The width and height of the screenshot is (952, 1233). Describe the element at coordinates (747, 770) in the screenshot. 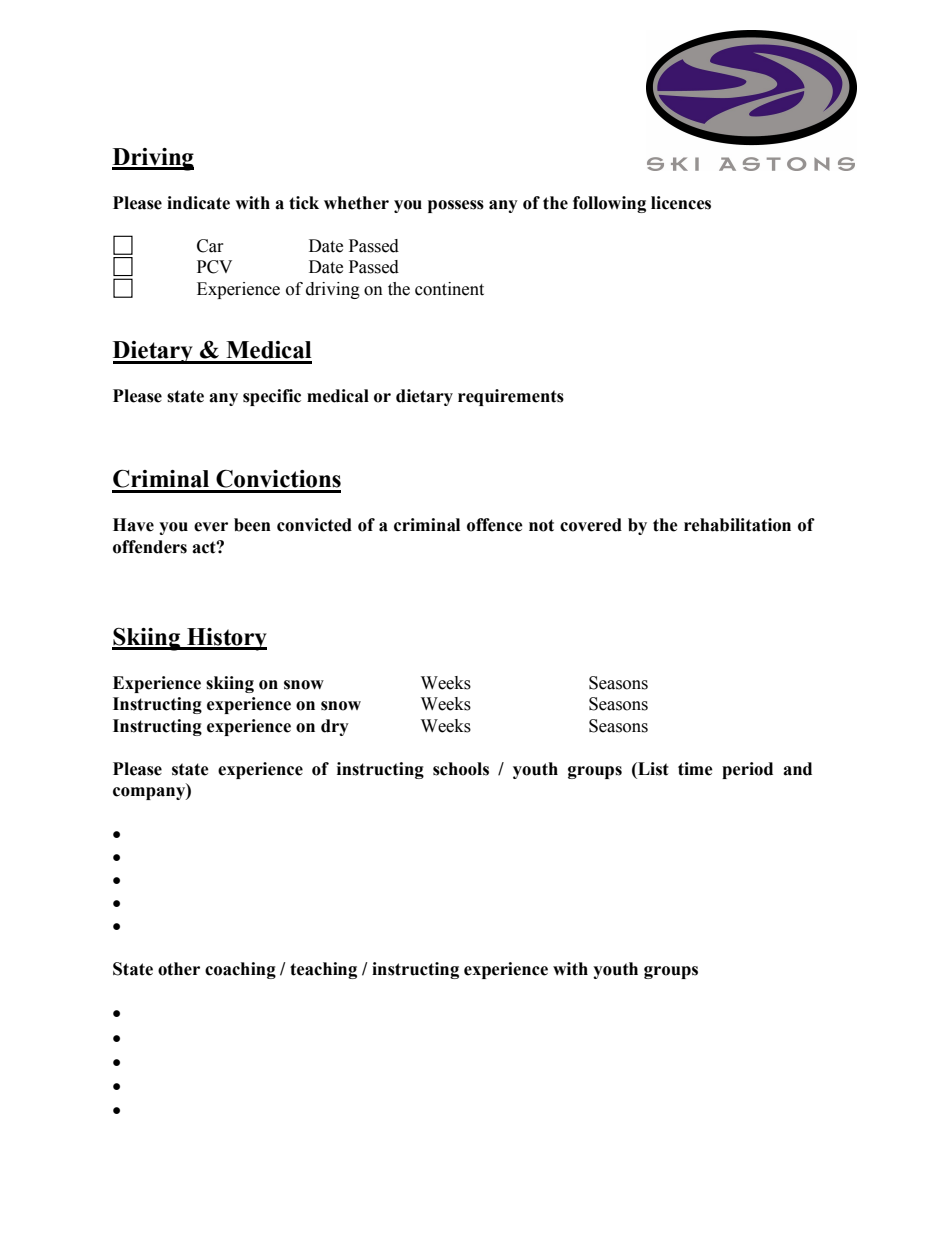

I see `period` at that location.
